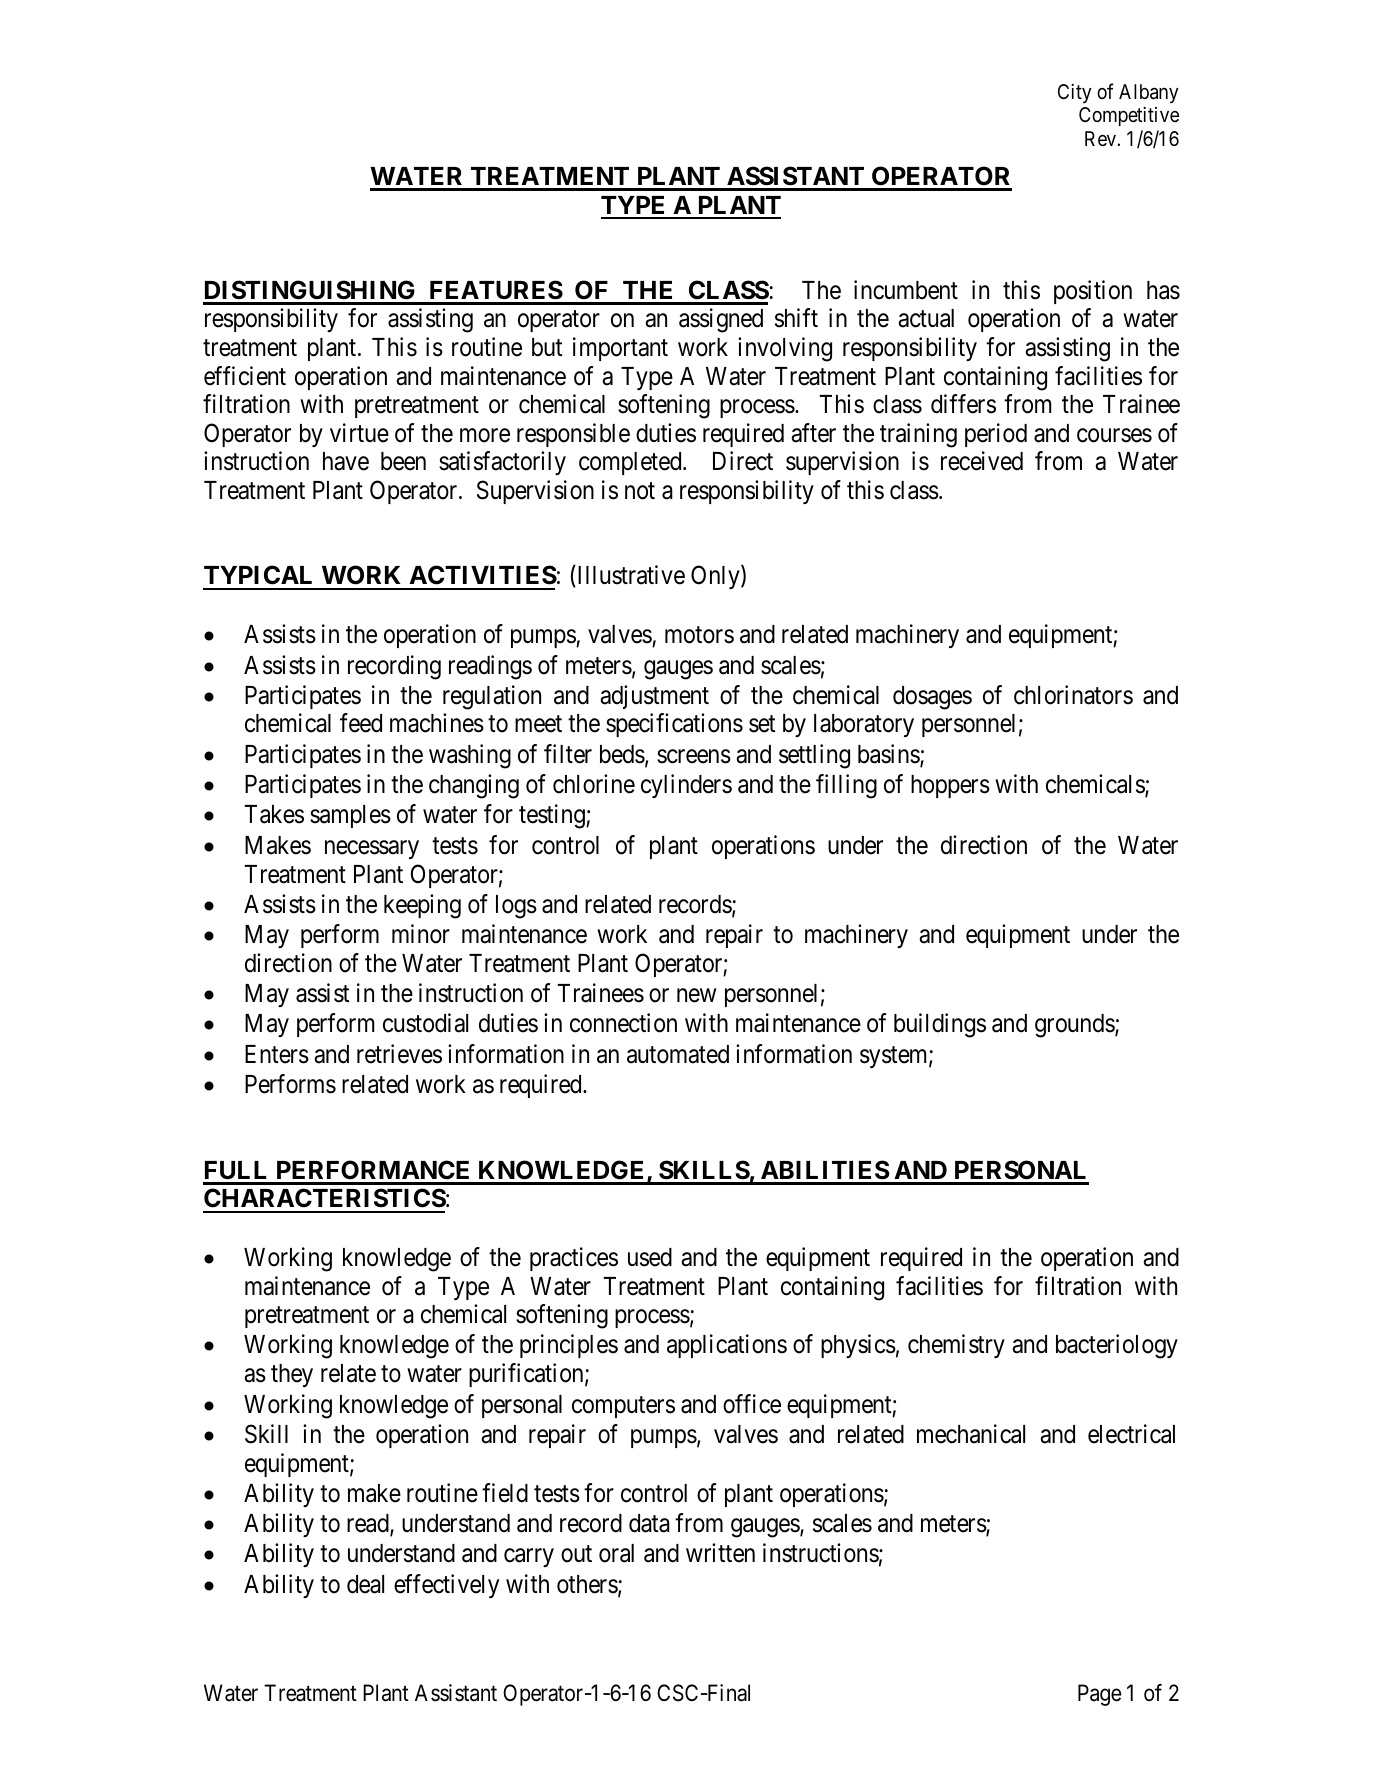 Image resolution: width=1382 pixels, height=1788 pixels. I want to click on automated, so click(678, 1054).
